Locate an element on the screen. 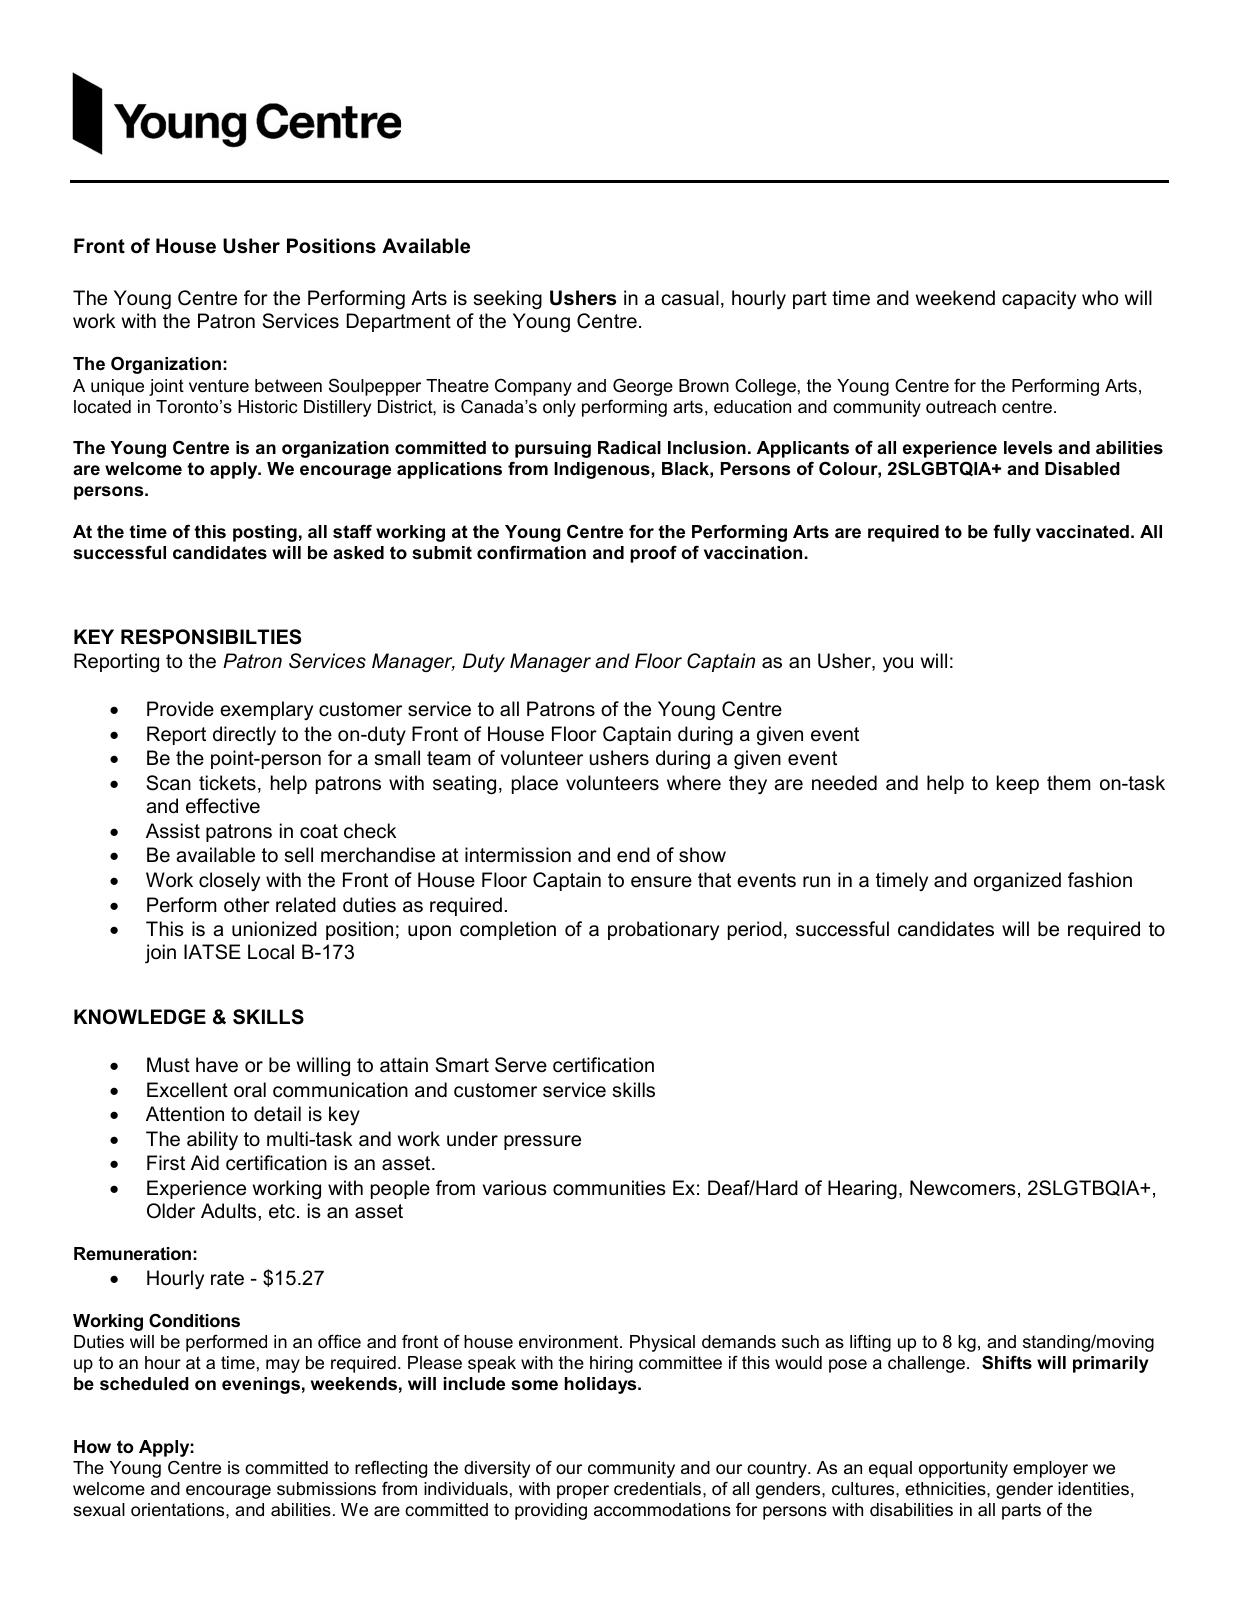 This screenshot has height=1603, width=1239. organized is located at coordinates (1017, 882).
